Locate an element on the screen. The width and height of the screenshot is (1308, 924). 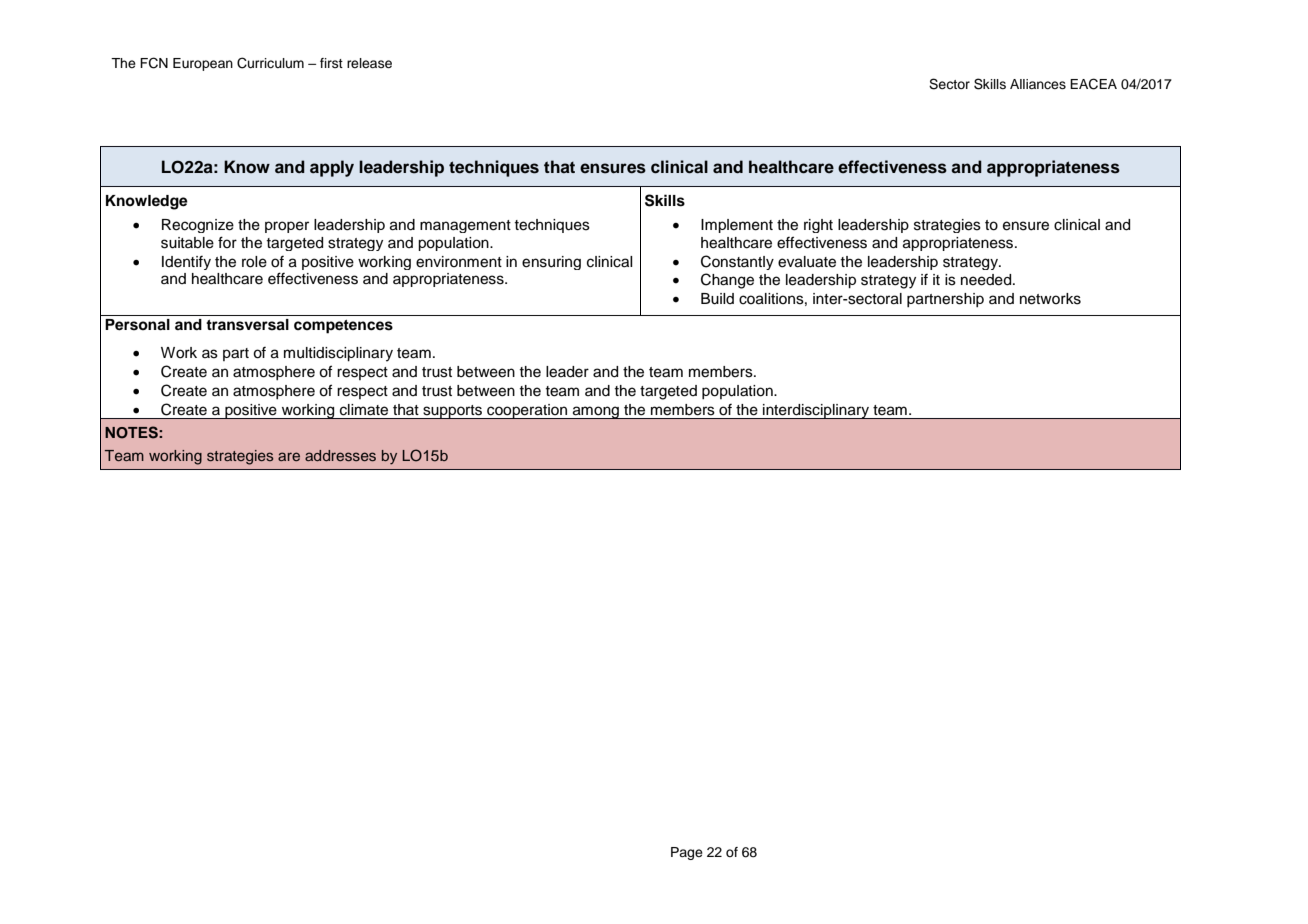
Curriculum is located at coordinates (270, 63).
